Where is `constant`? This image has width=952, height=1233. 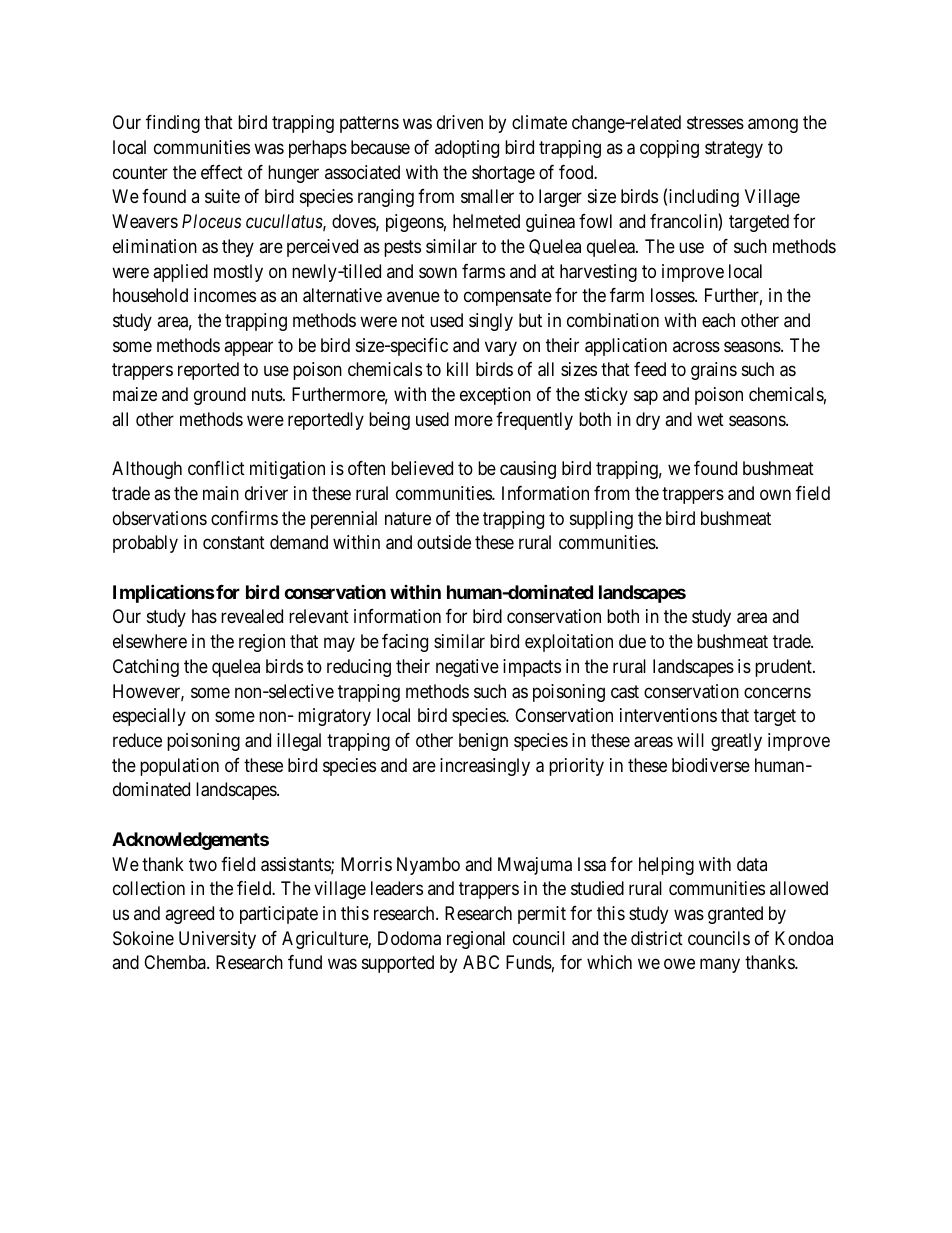 constant is located at coordinates (234, 543).
